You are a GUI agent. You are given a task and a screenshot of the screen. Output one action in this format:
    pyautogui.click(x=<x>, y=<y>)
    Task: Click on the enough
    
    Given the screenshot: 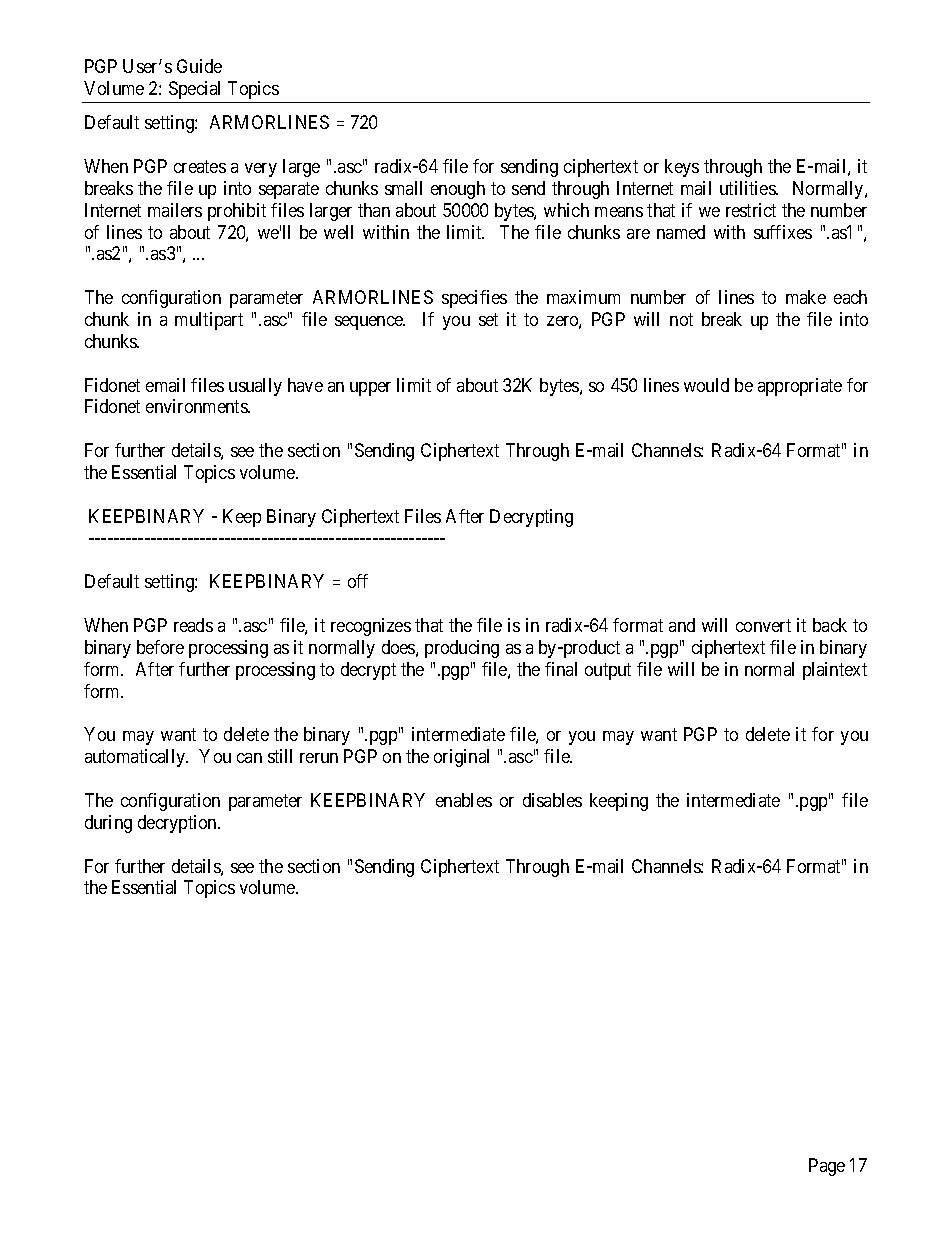 What is the action you would take?
    pyautogui.click(x=458, y=190)
